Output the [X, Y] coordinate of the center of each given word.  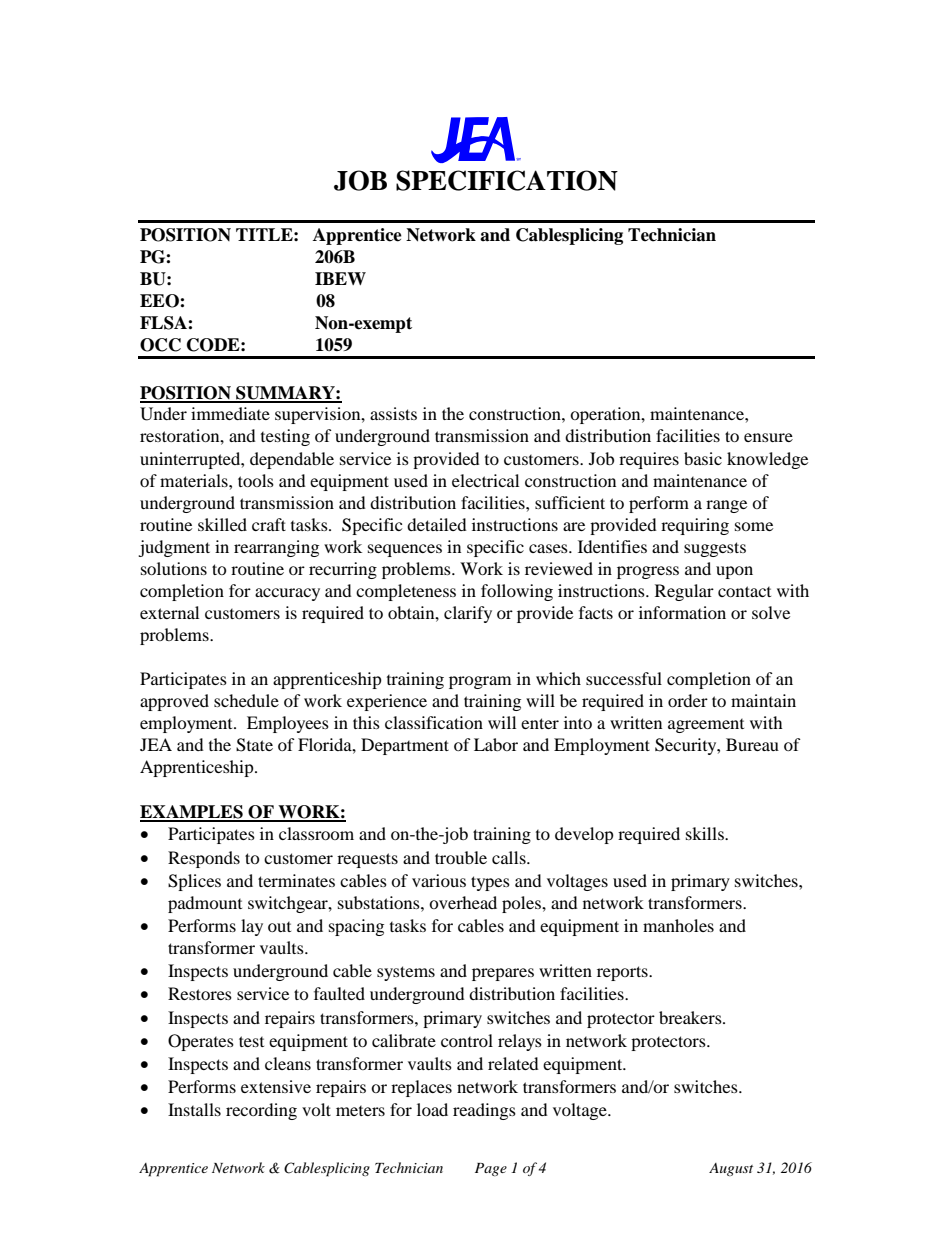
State [254, 745]
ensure [768, 437]
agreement [706, 726]
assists [393, 413]
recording [261, 1111]
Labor [496, 744]
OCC [160, 345]
